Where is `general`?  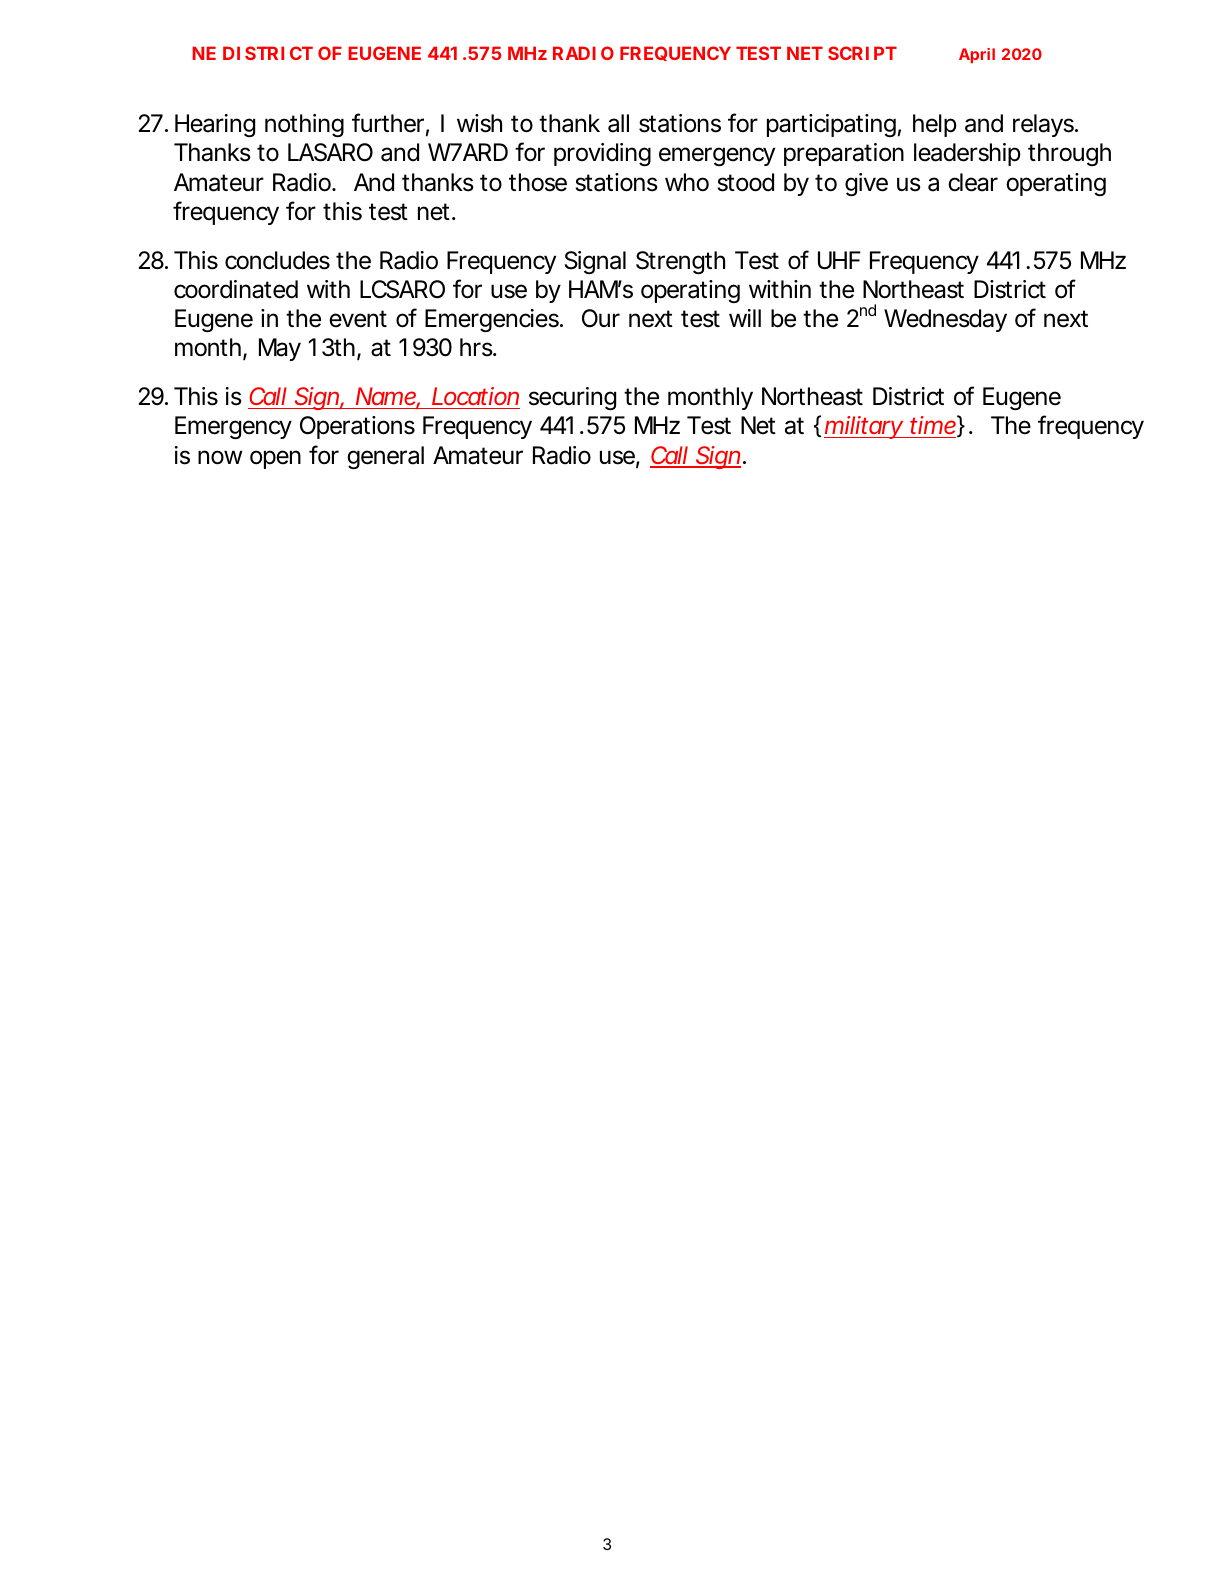 general is located at coordinates (385, 457).
